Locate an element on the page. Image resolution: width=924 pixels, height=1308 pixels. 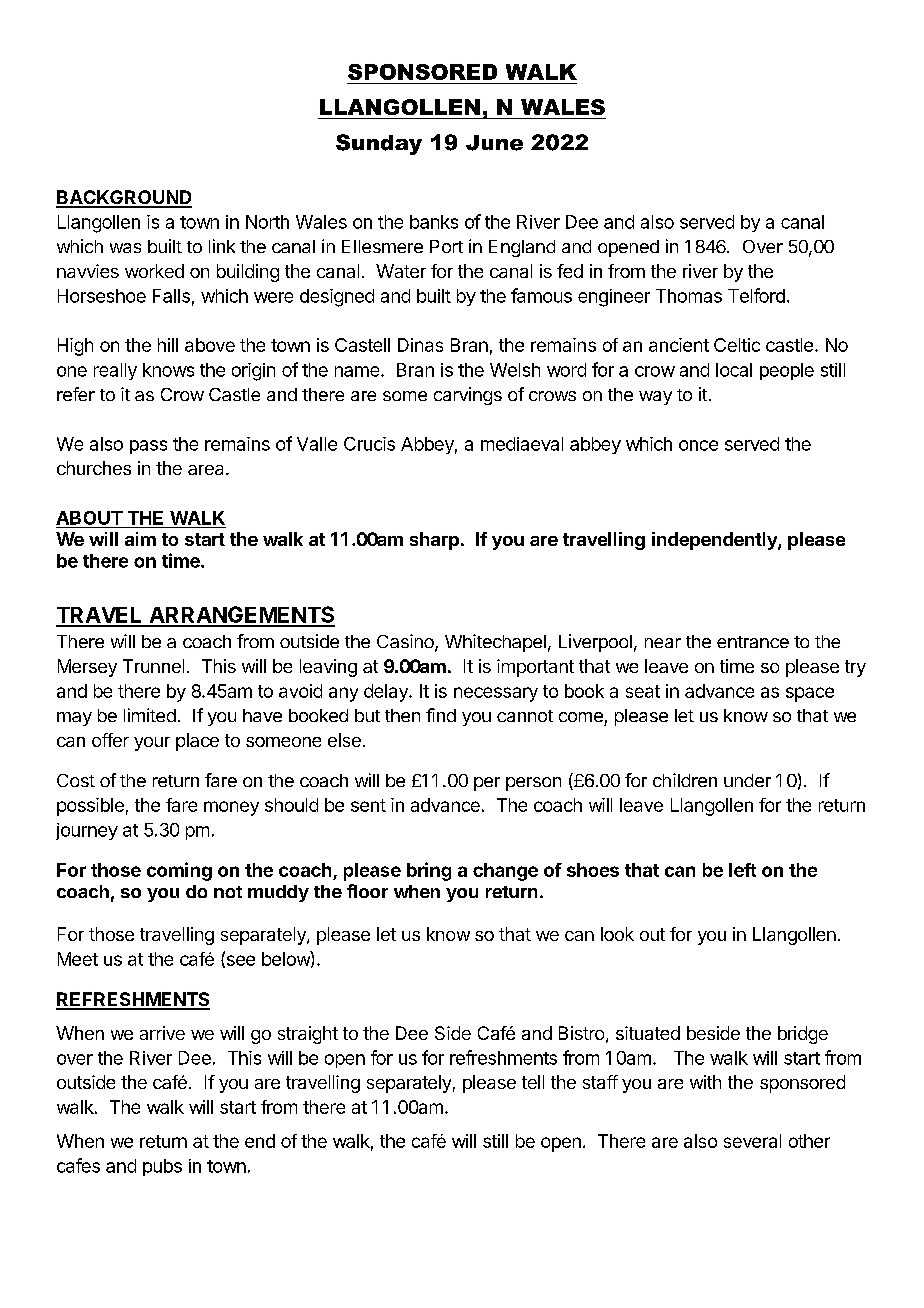
BACKGROUND is located at coordinates (124, 198).
